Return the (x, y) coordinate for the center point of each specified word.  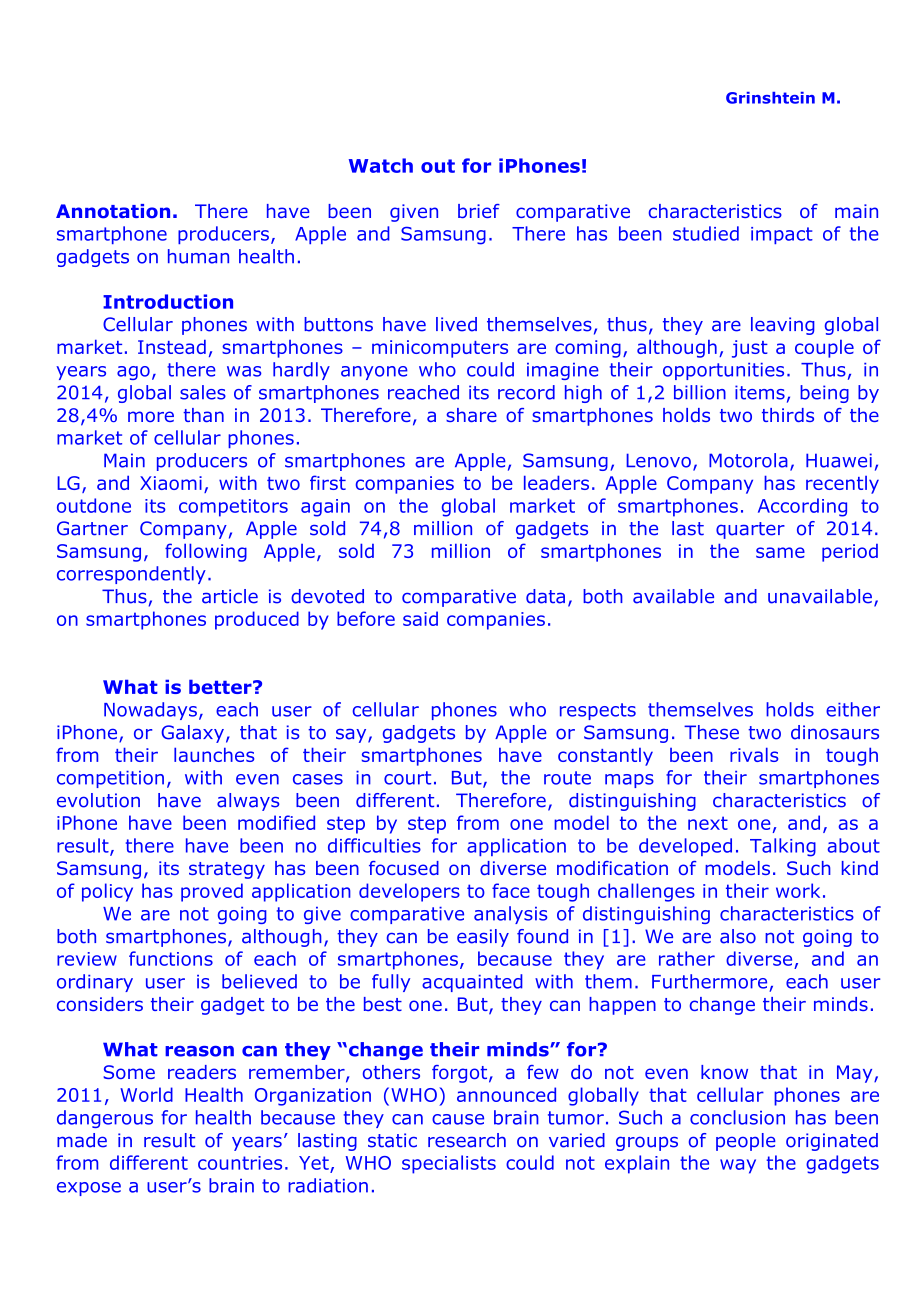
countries (240, 1163)
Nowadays (150, 711)
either (853, 709)
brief (479, 211)
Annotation (113, 211)
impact (782, 235)
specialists (449, 1164)
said (420, 618)
